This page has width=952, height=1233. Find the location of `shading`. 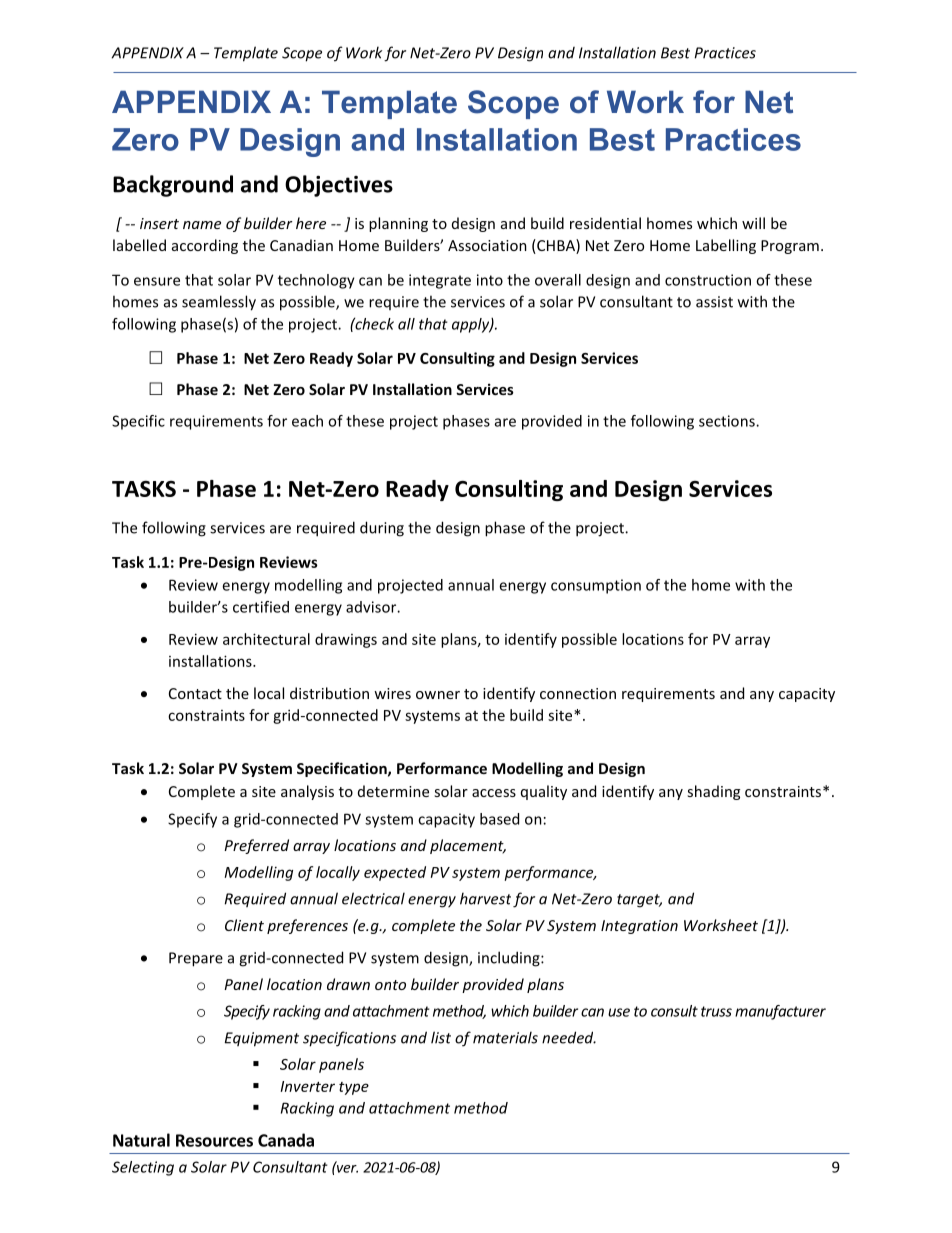

shading is located at coordinates (713, 792).
